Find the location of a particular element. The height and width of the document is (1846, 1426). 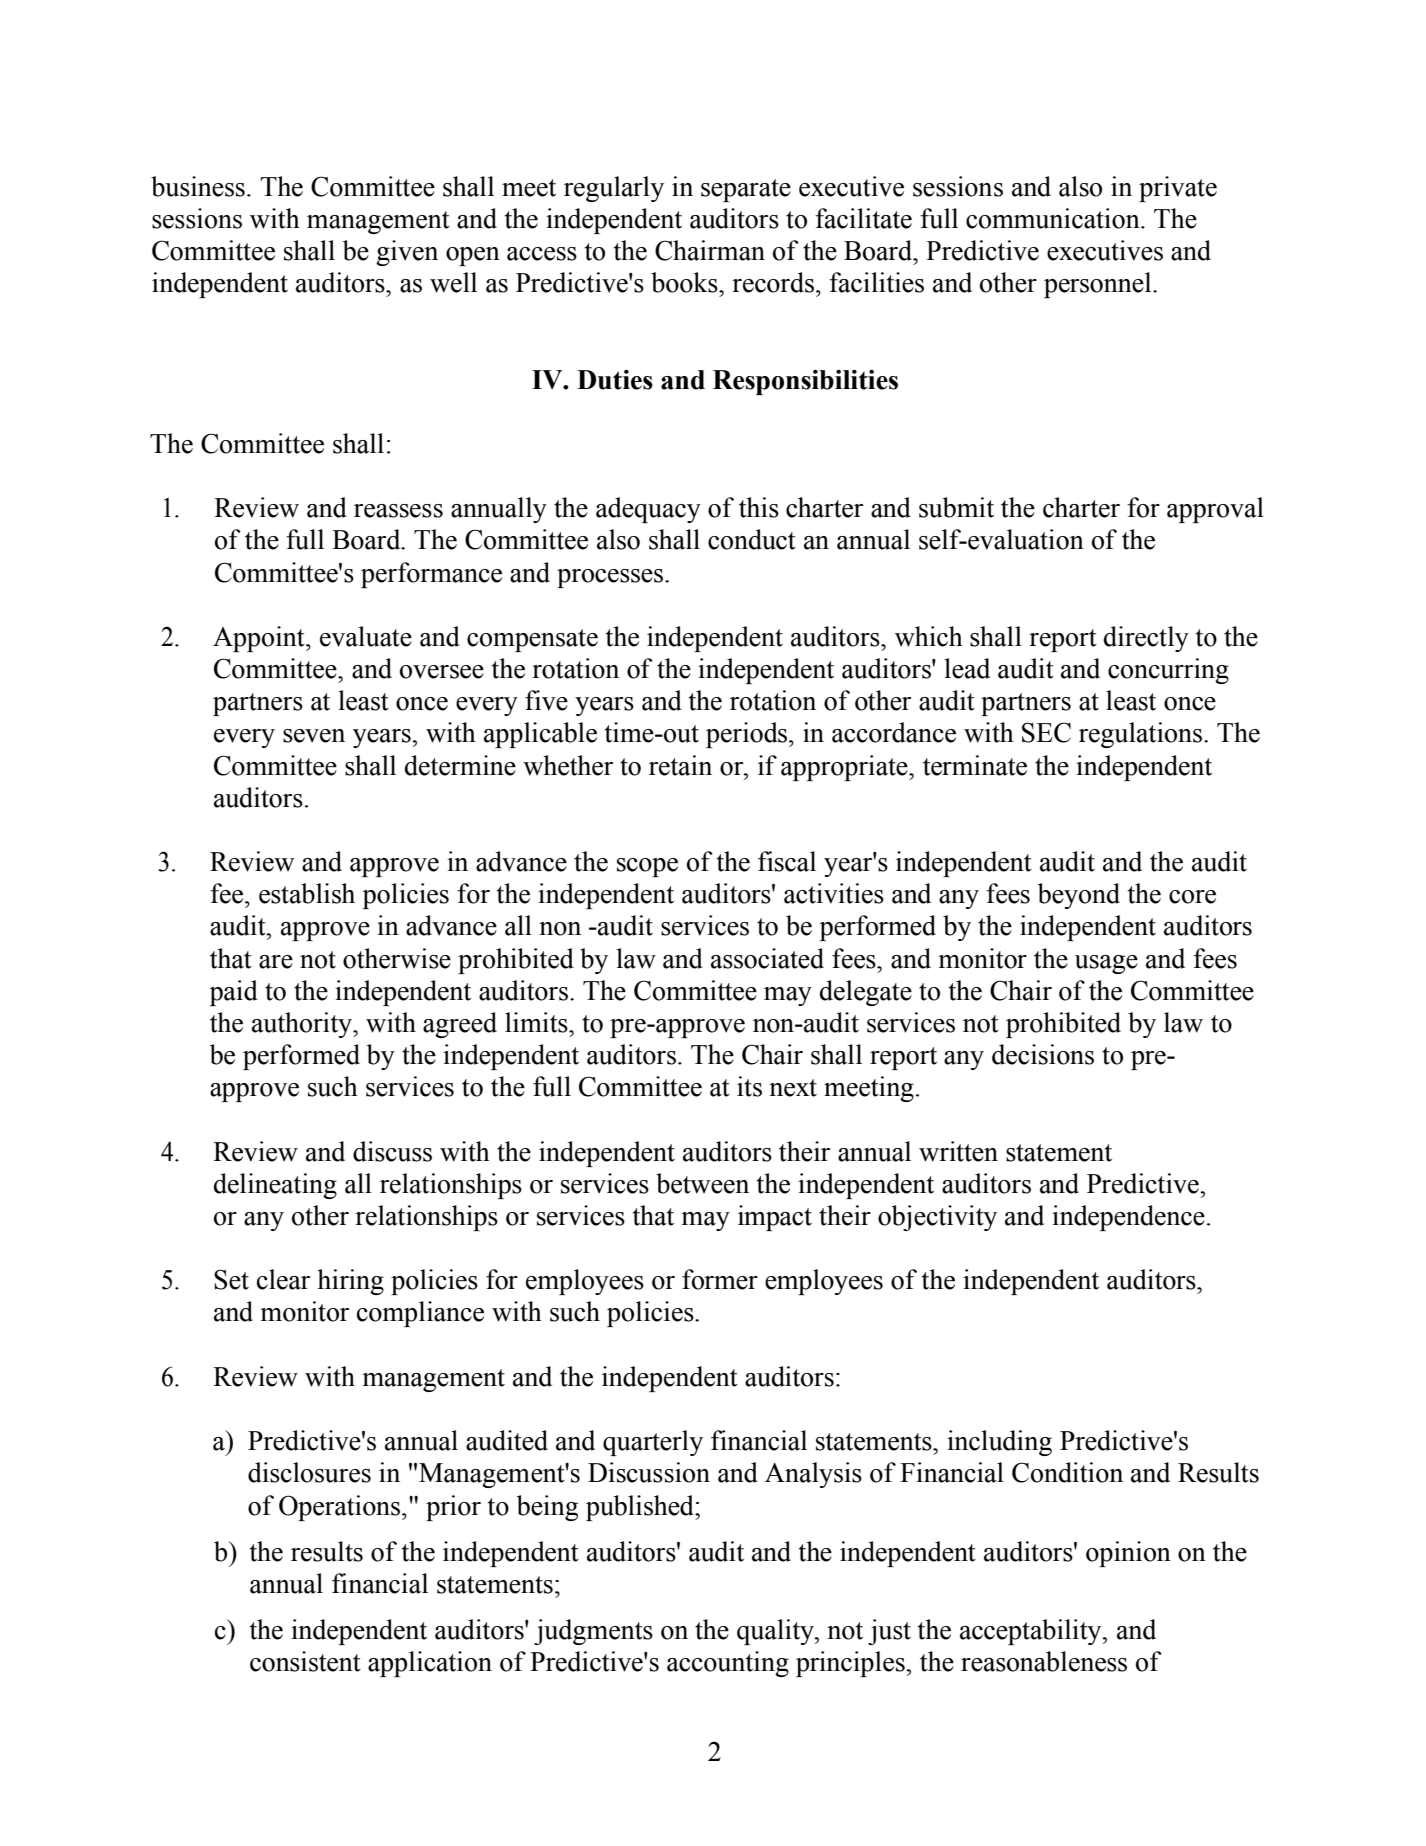

consistent is located at coordinates (305, 1661).
